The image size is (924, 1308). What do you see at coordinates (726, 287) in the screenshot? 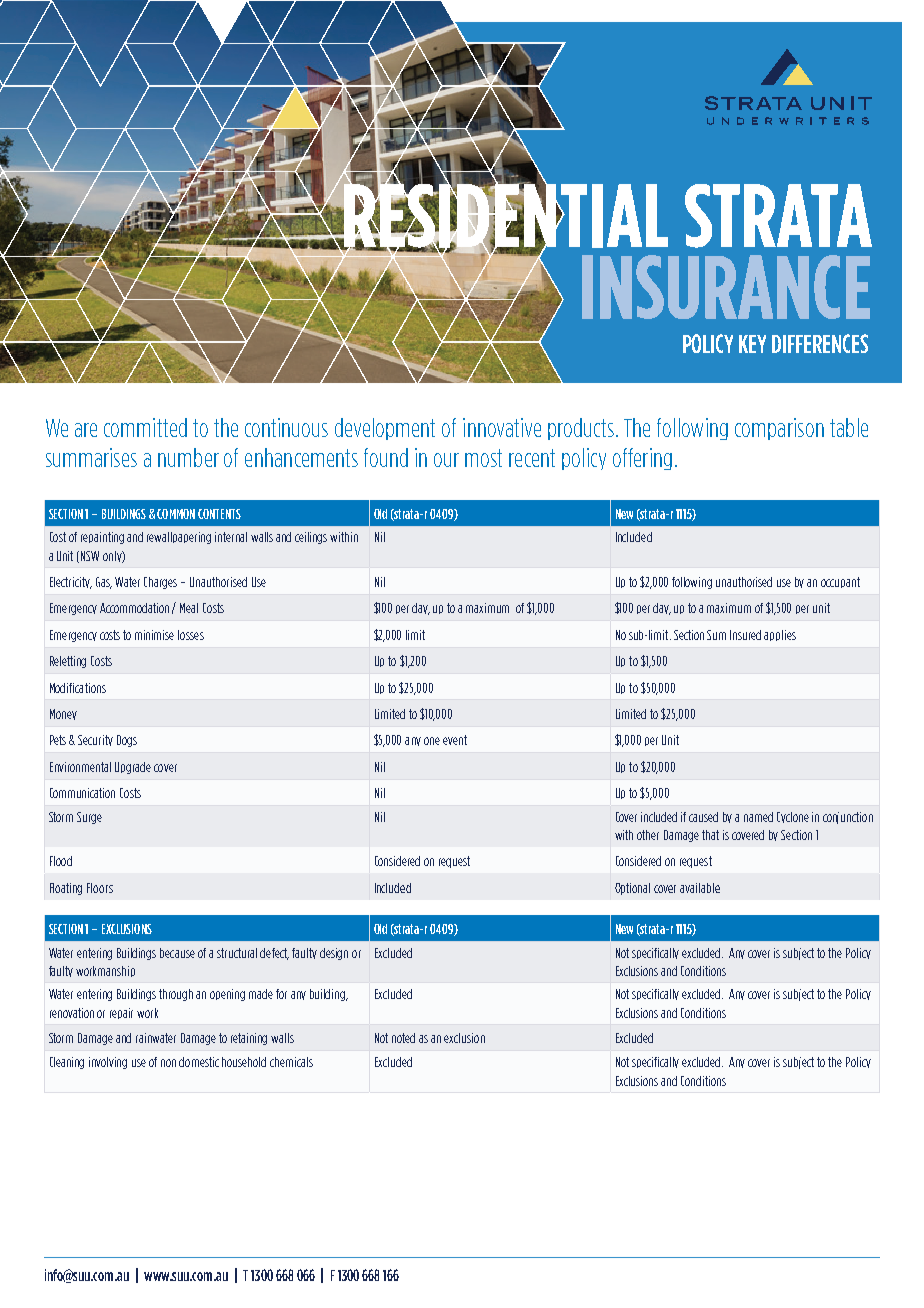
I see `INSURANCE` at bounding box center [726, 287].
